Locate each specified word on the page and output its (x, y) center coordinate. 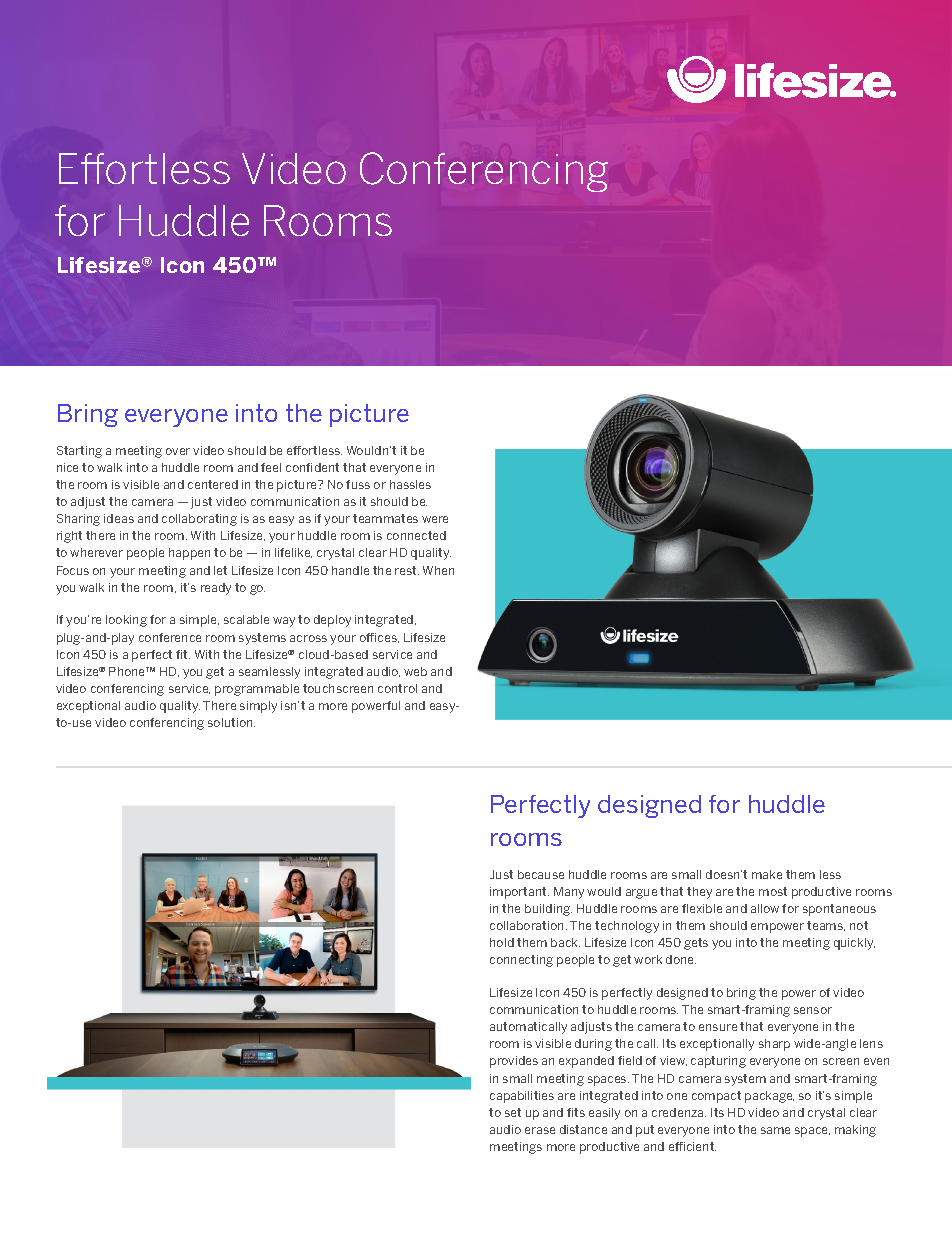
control (397, 688)
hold (502, 942)
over (178, 451)
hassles (410, 484)
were (435, 519)
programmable (257, 690)
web (415, 671)
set (513, 1112)
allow (765, 908)
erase (540, 1130)
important (519, 893)
